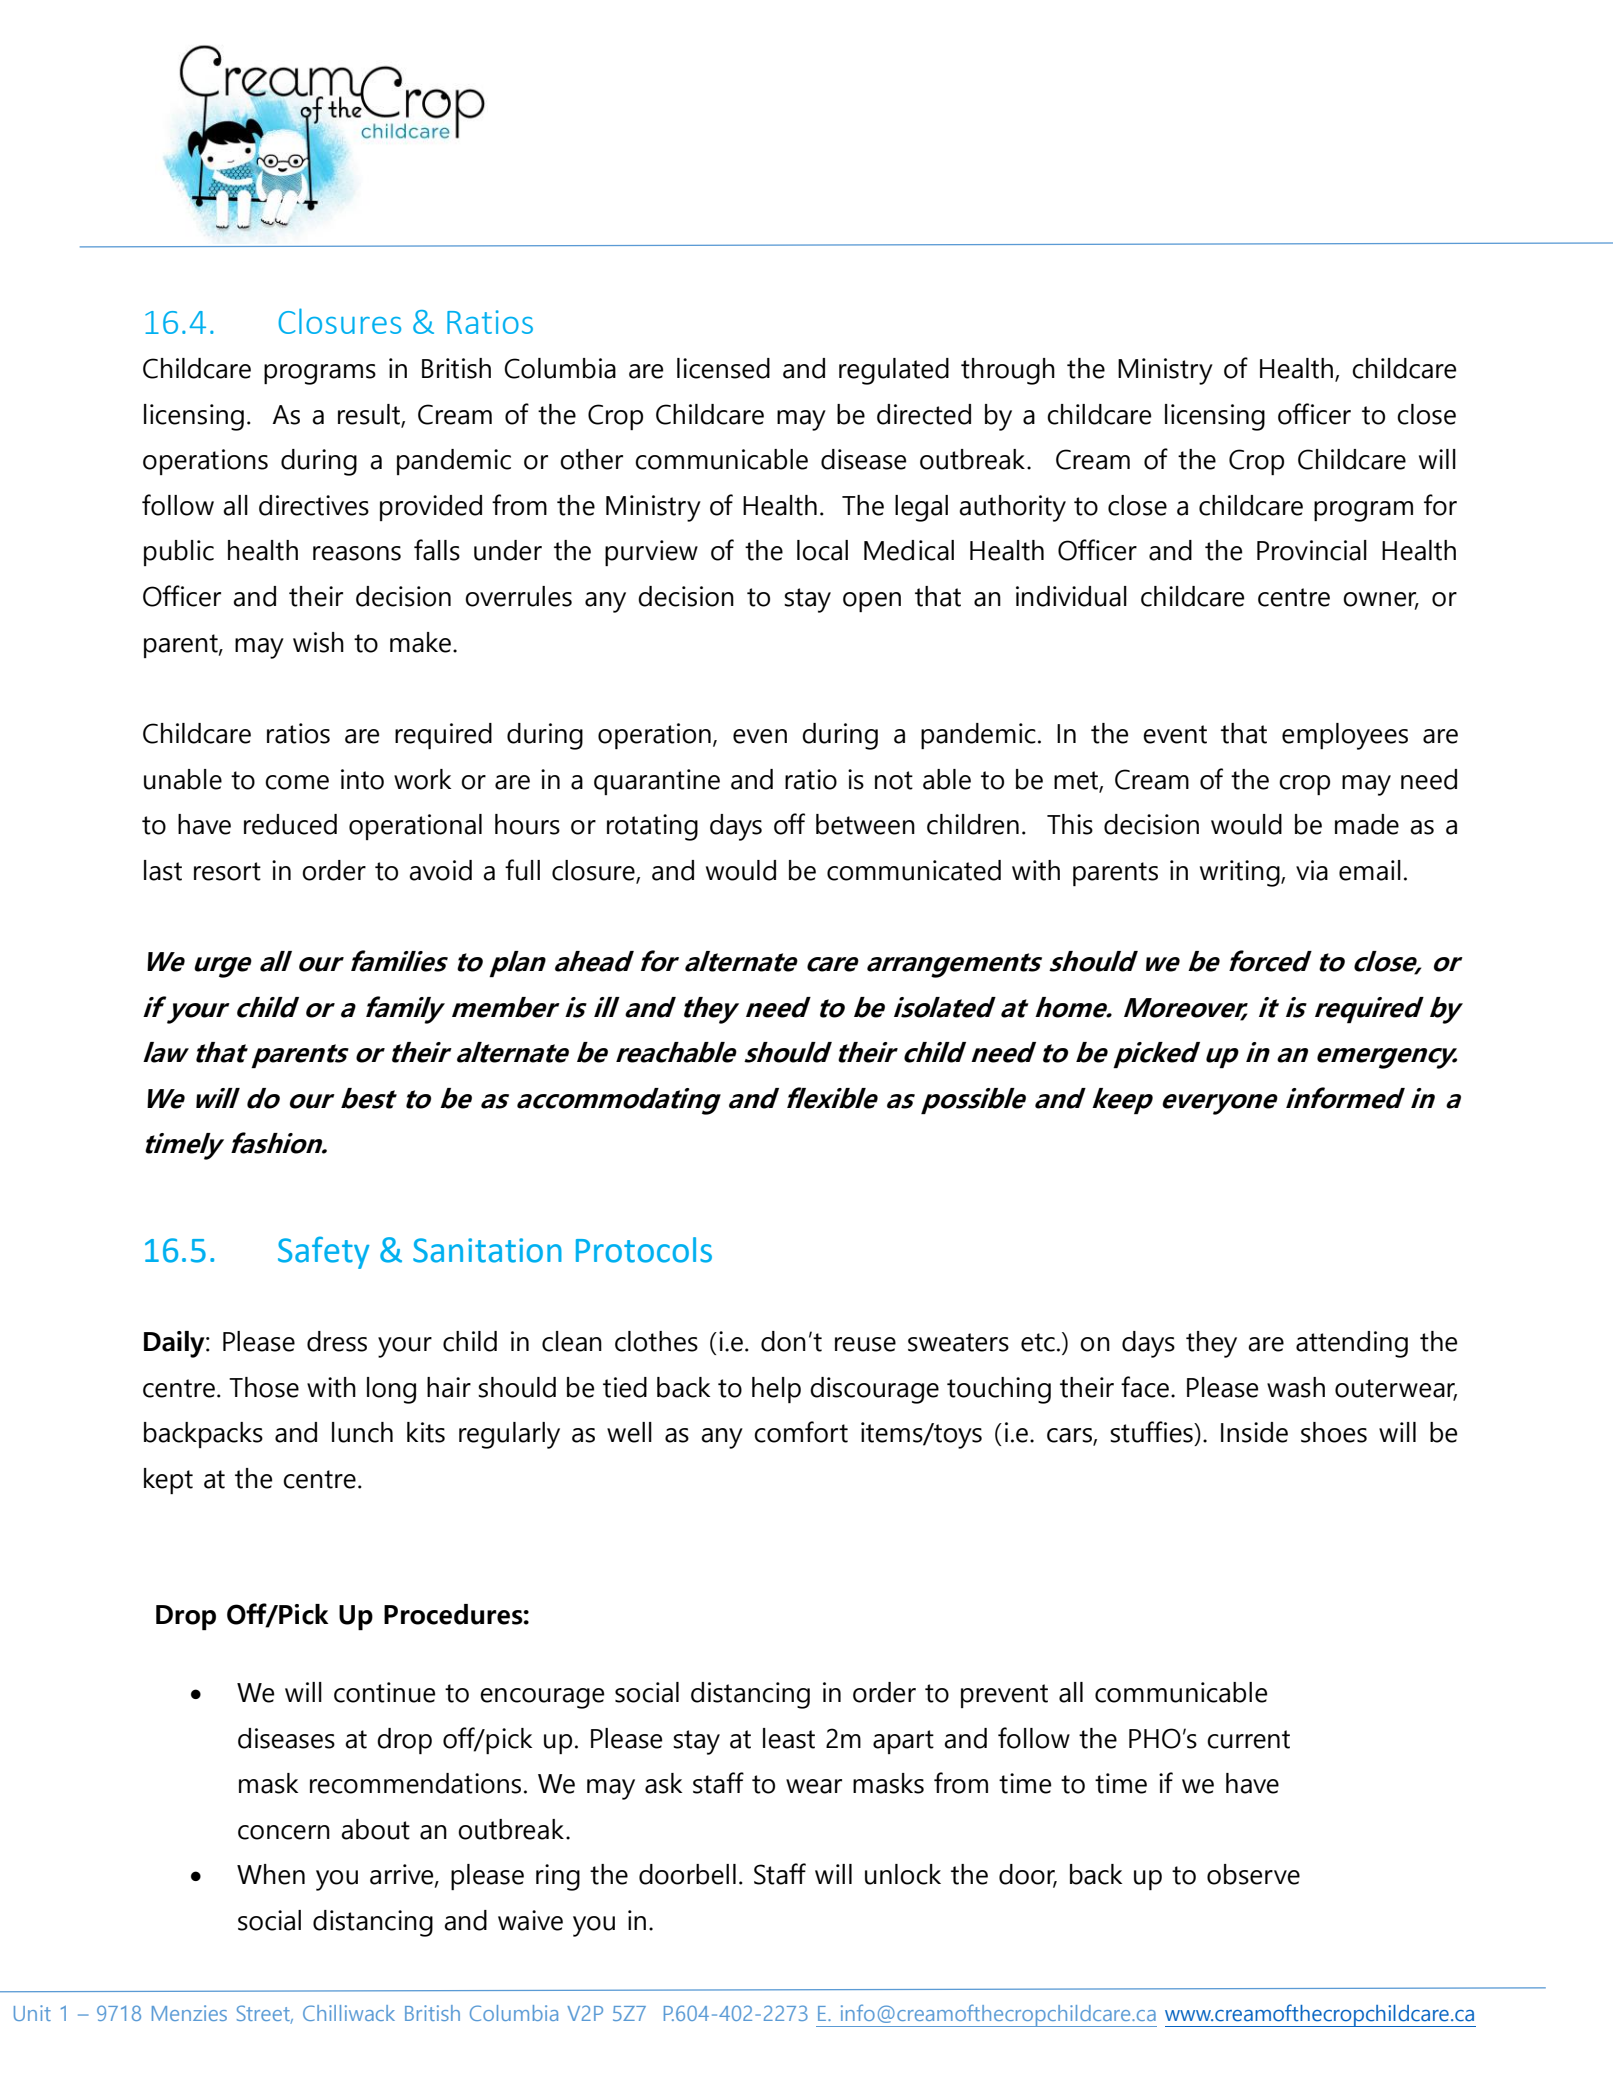 This screenshot has width=1613, height=2088. What do you see at coordinates (168, 1481) in the screenshot?
I see `kept` at bounding box center [168, 1481].
